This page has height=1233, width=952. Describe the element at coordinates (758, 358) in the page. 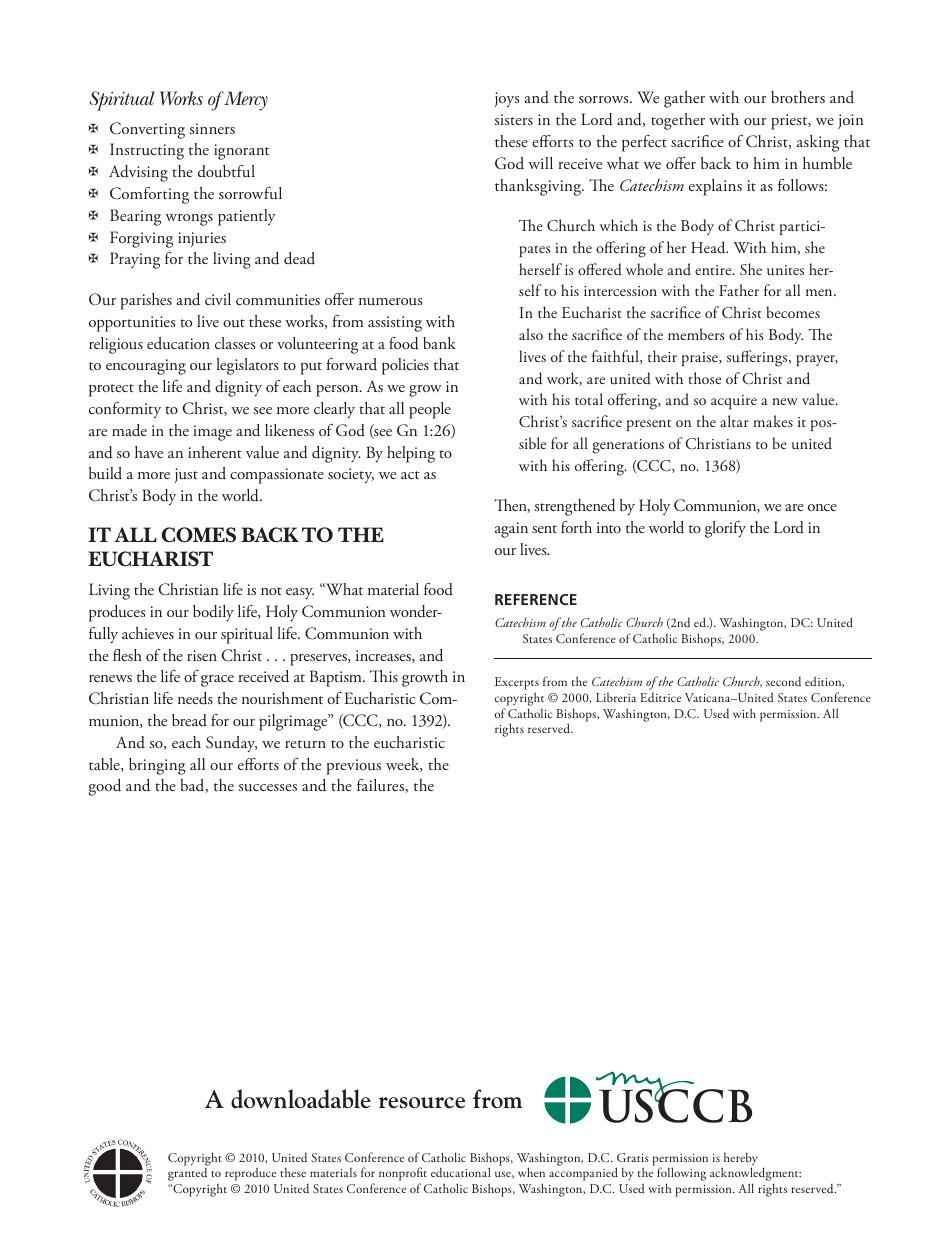

I see `sufferings` at that location.
